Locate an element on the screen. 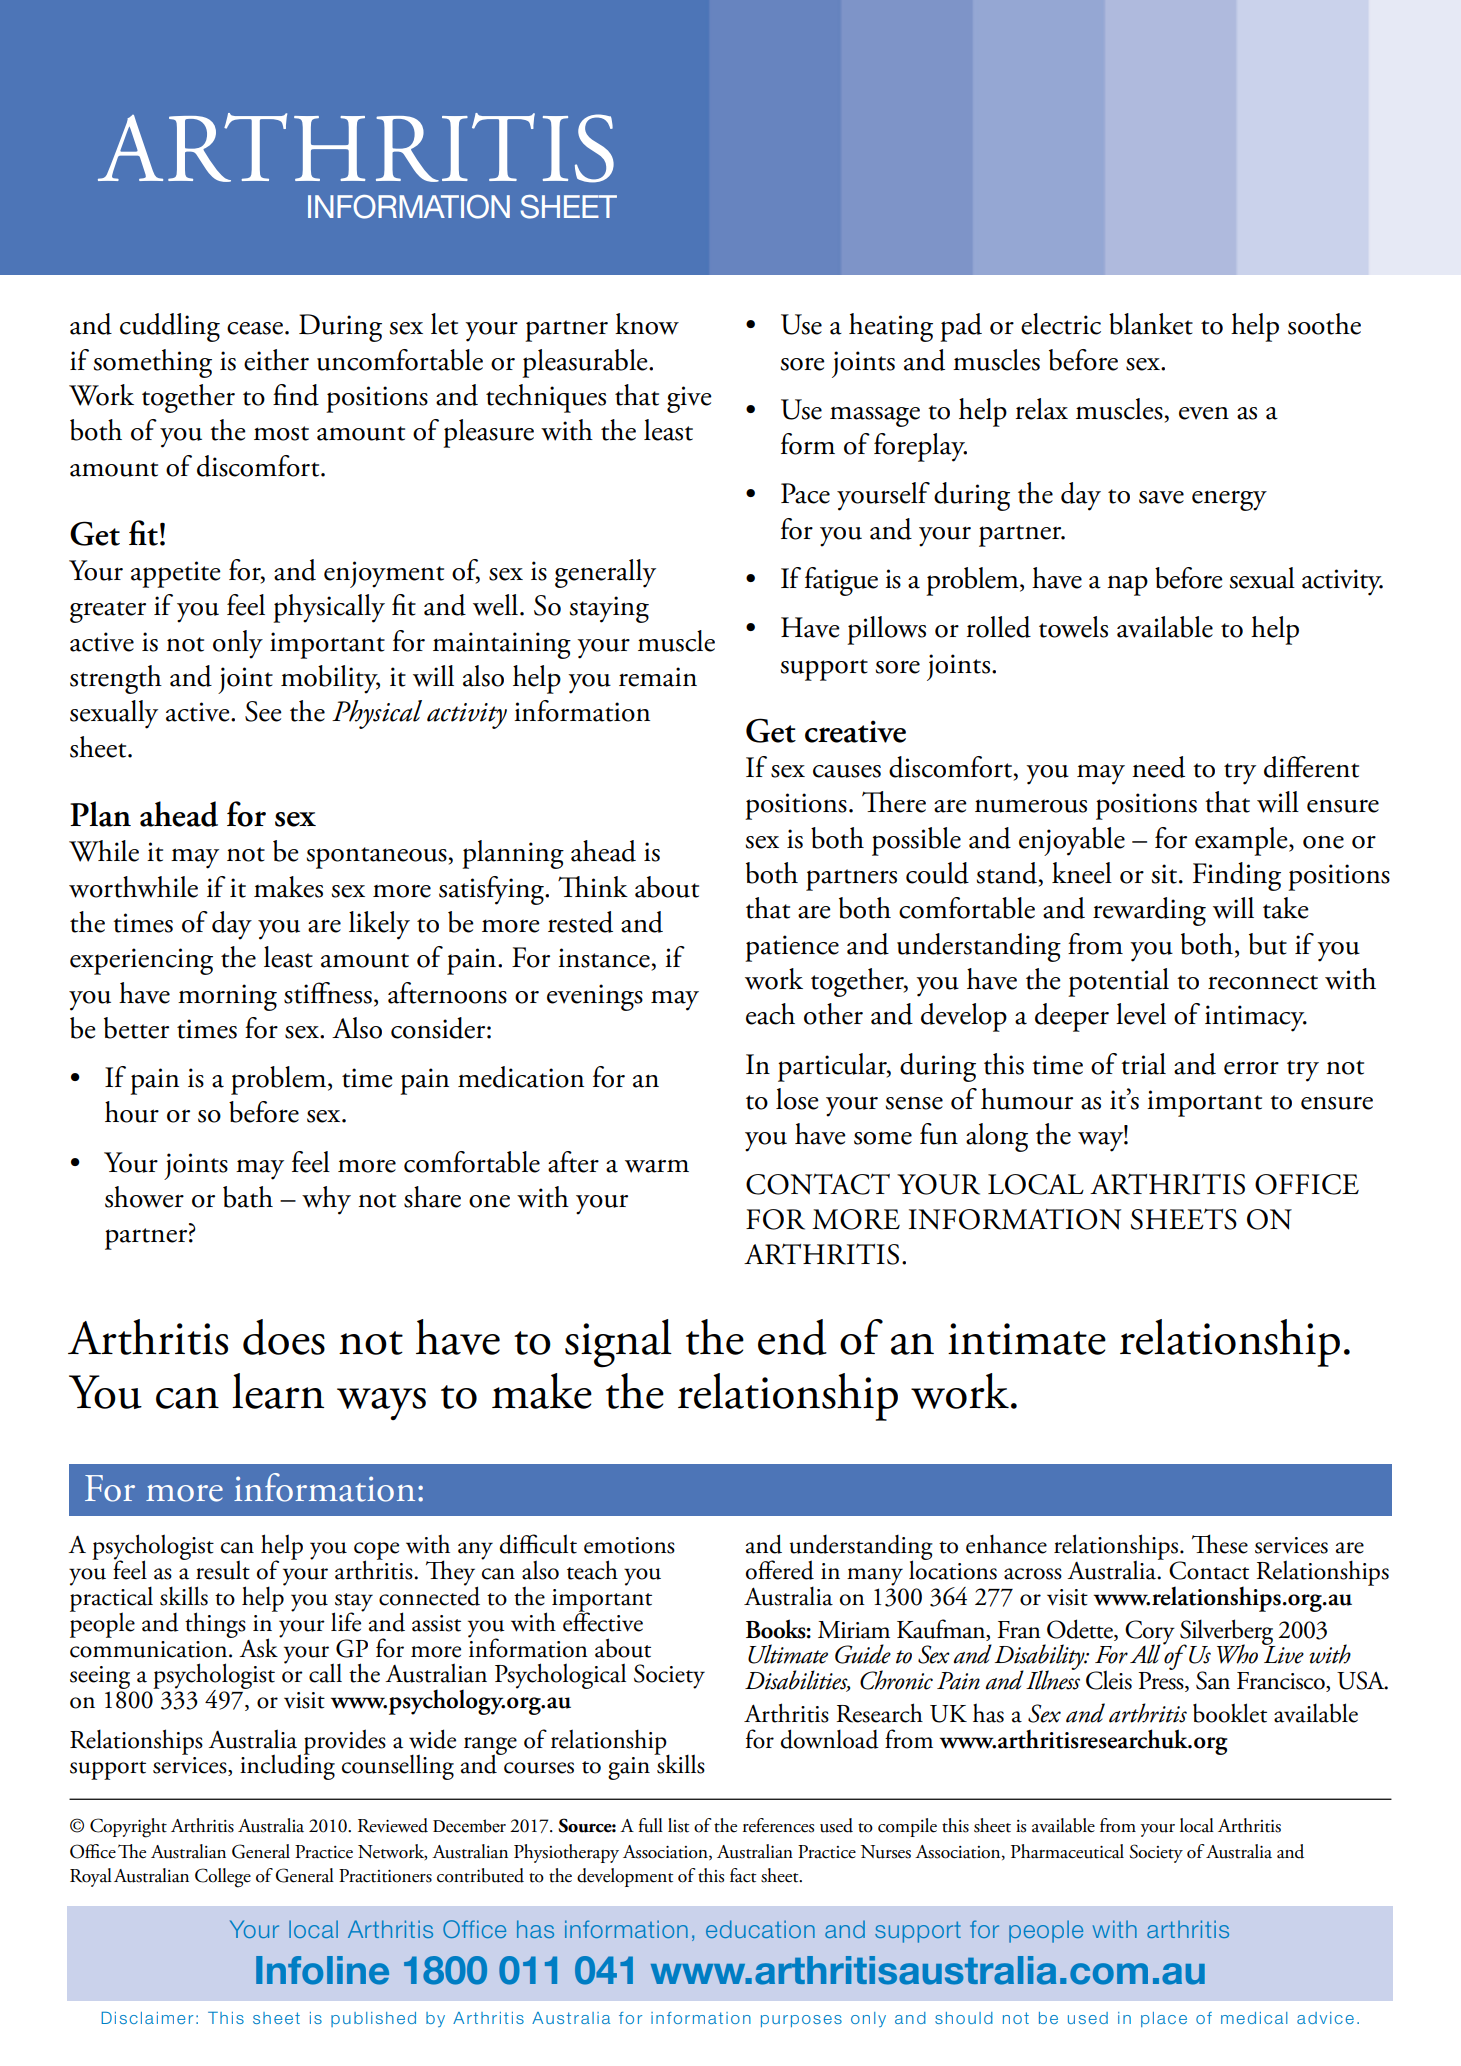 The height and width of the screenshot is (2066, 1461). either is located at coordinates (276, 360).
